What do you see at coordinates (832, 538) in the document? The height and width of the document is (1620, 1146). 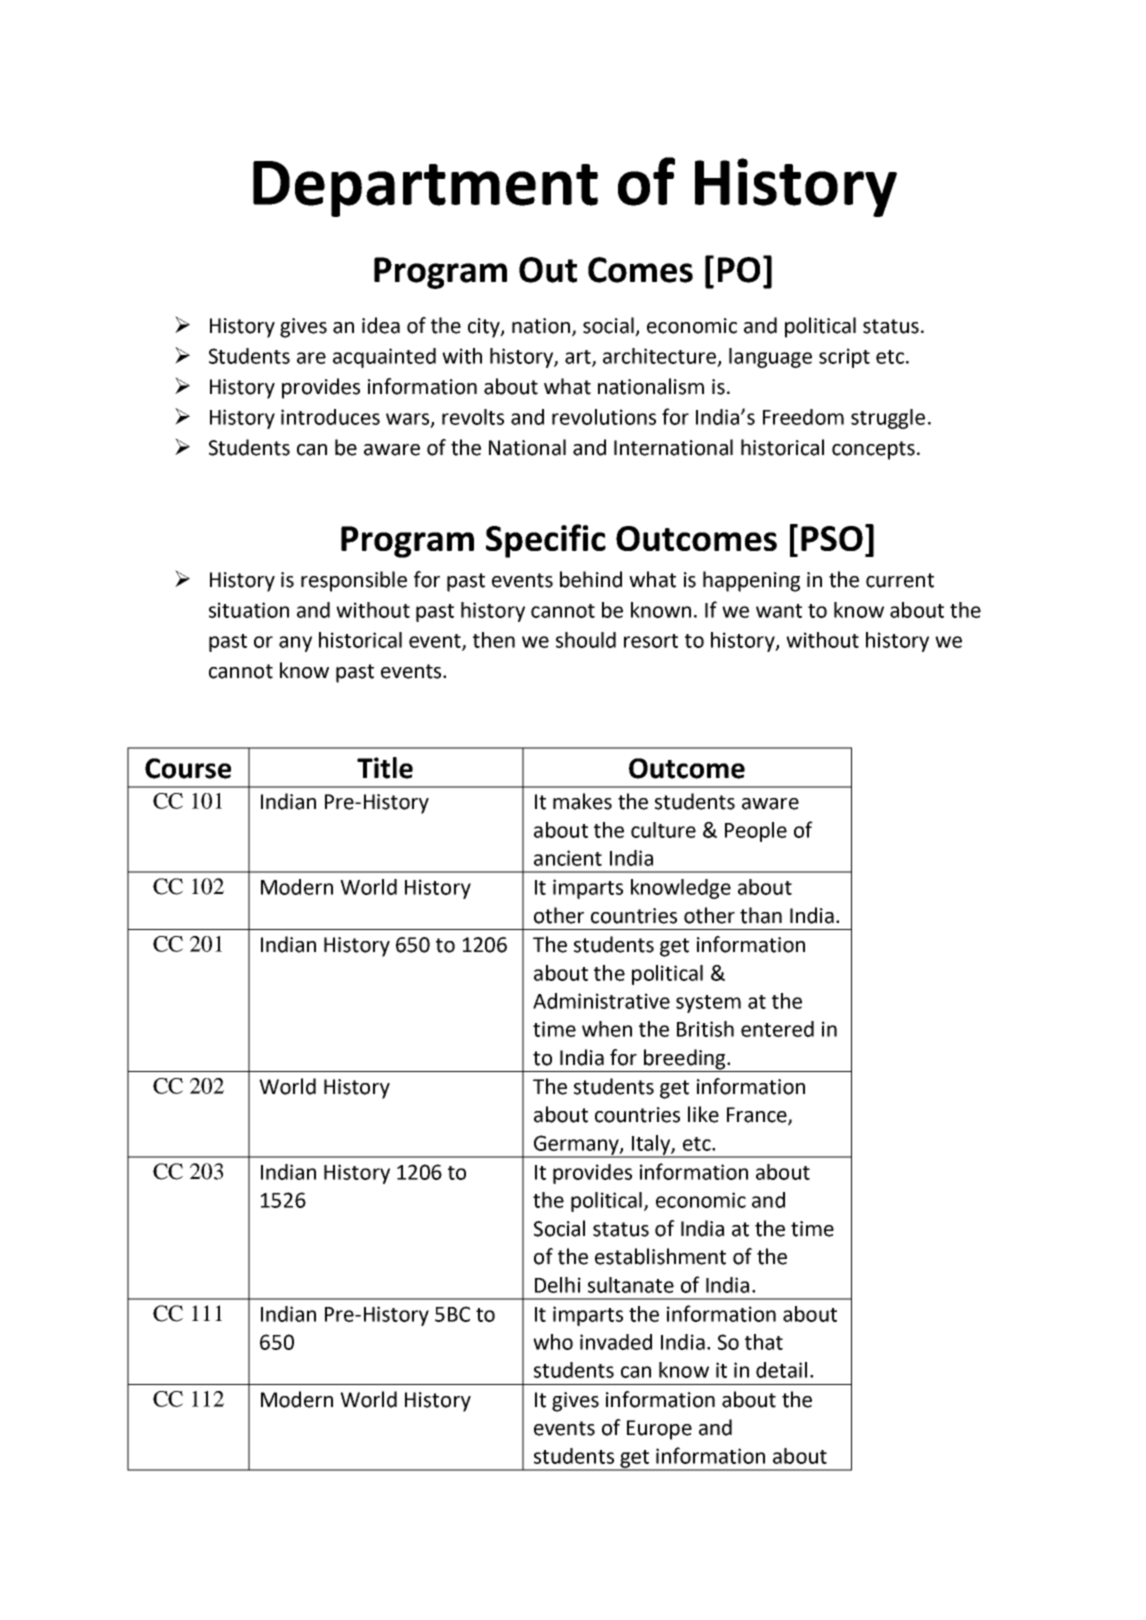 I see `PSO` at bounding box center [832, 538].
